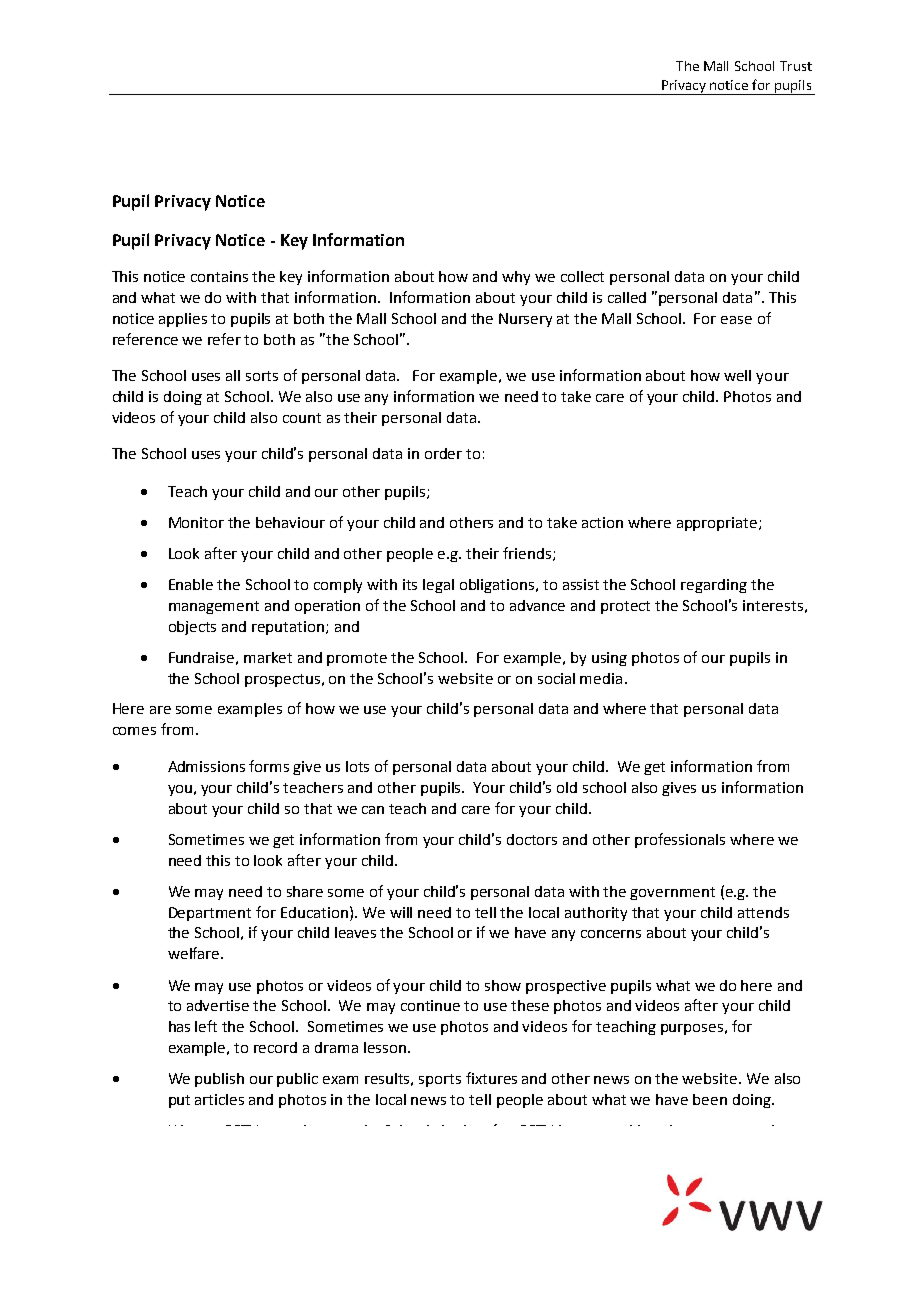 The width and height of the document is (924, 1308). I want to click on lots, so click(357, 766).
